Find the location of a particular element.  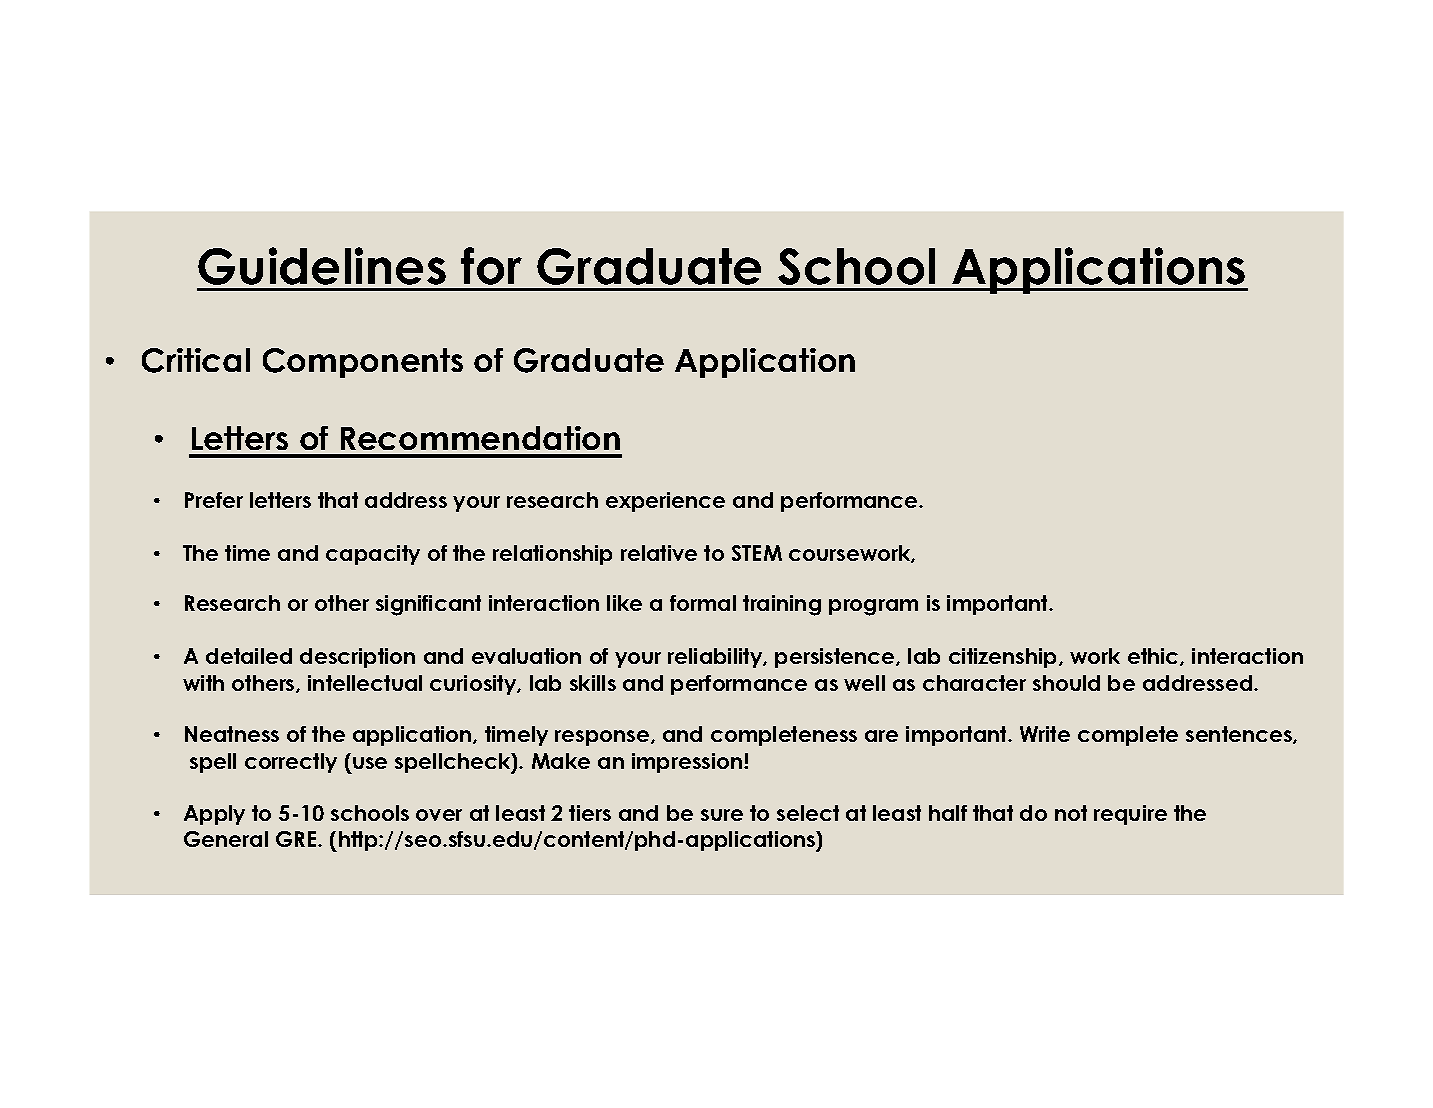

GRE is located at coordinates (297, 839).
